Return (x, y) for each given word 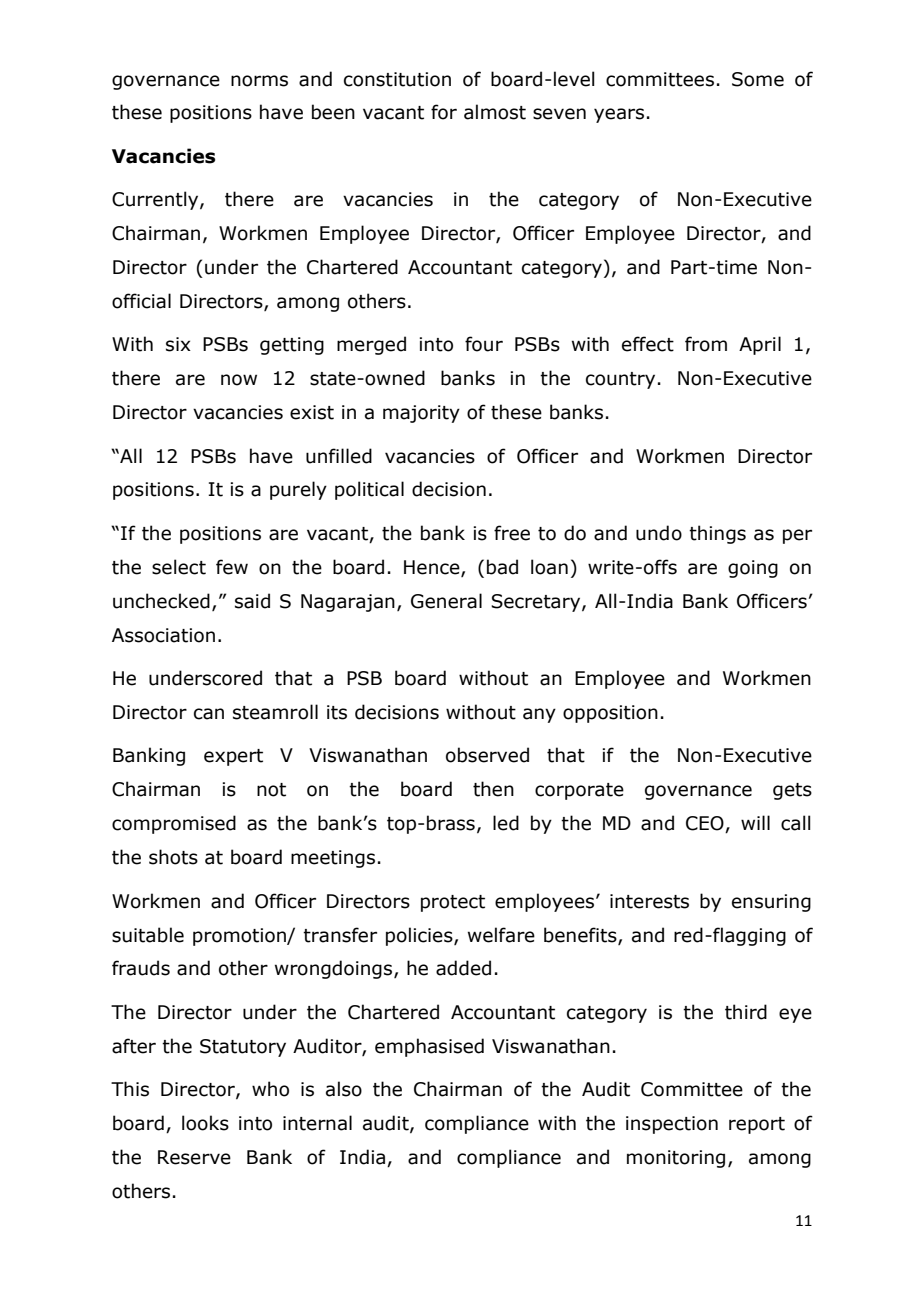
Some (758, 79)
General (446, 601)
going (753, 569)
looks (205, 1123)
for (444, 112)
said (252, 601)
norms (259, 81)
